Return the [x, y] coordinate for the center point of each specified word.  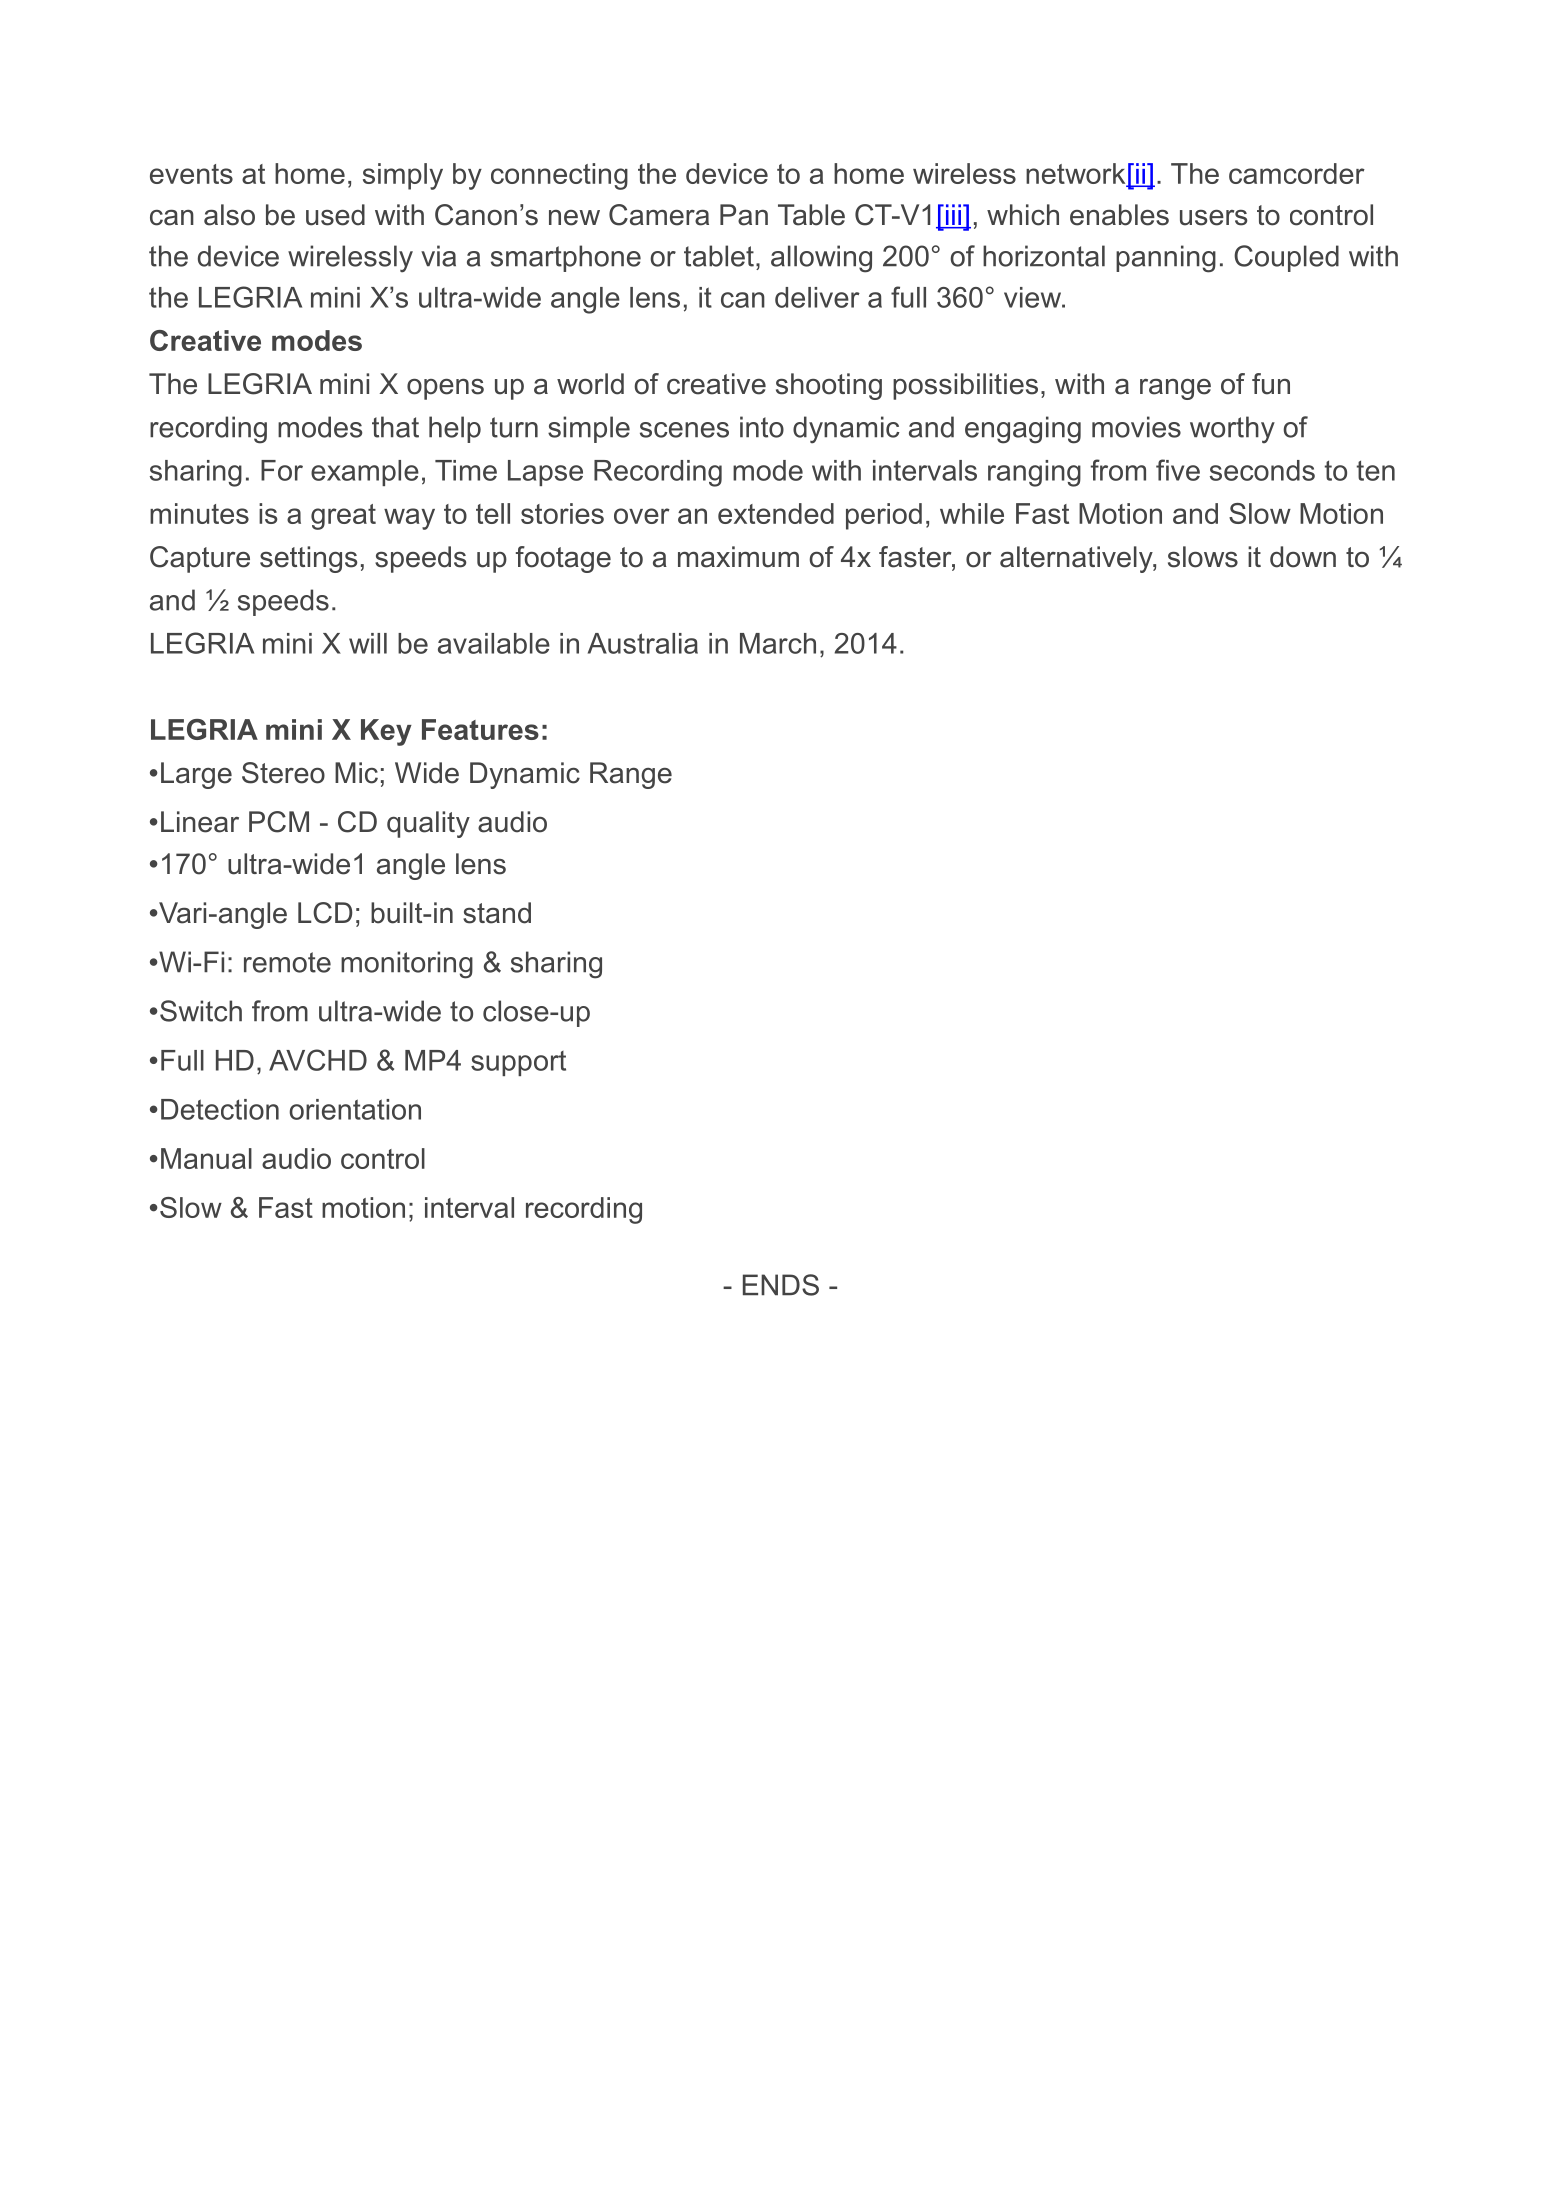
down [1303, 557]
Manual [206, 1158]
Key [386, 732]
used [335, 215]
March [778, 643]
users [1213, 218]
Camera [659, 215]
